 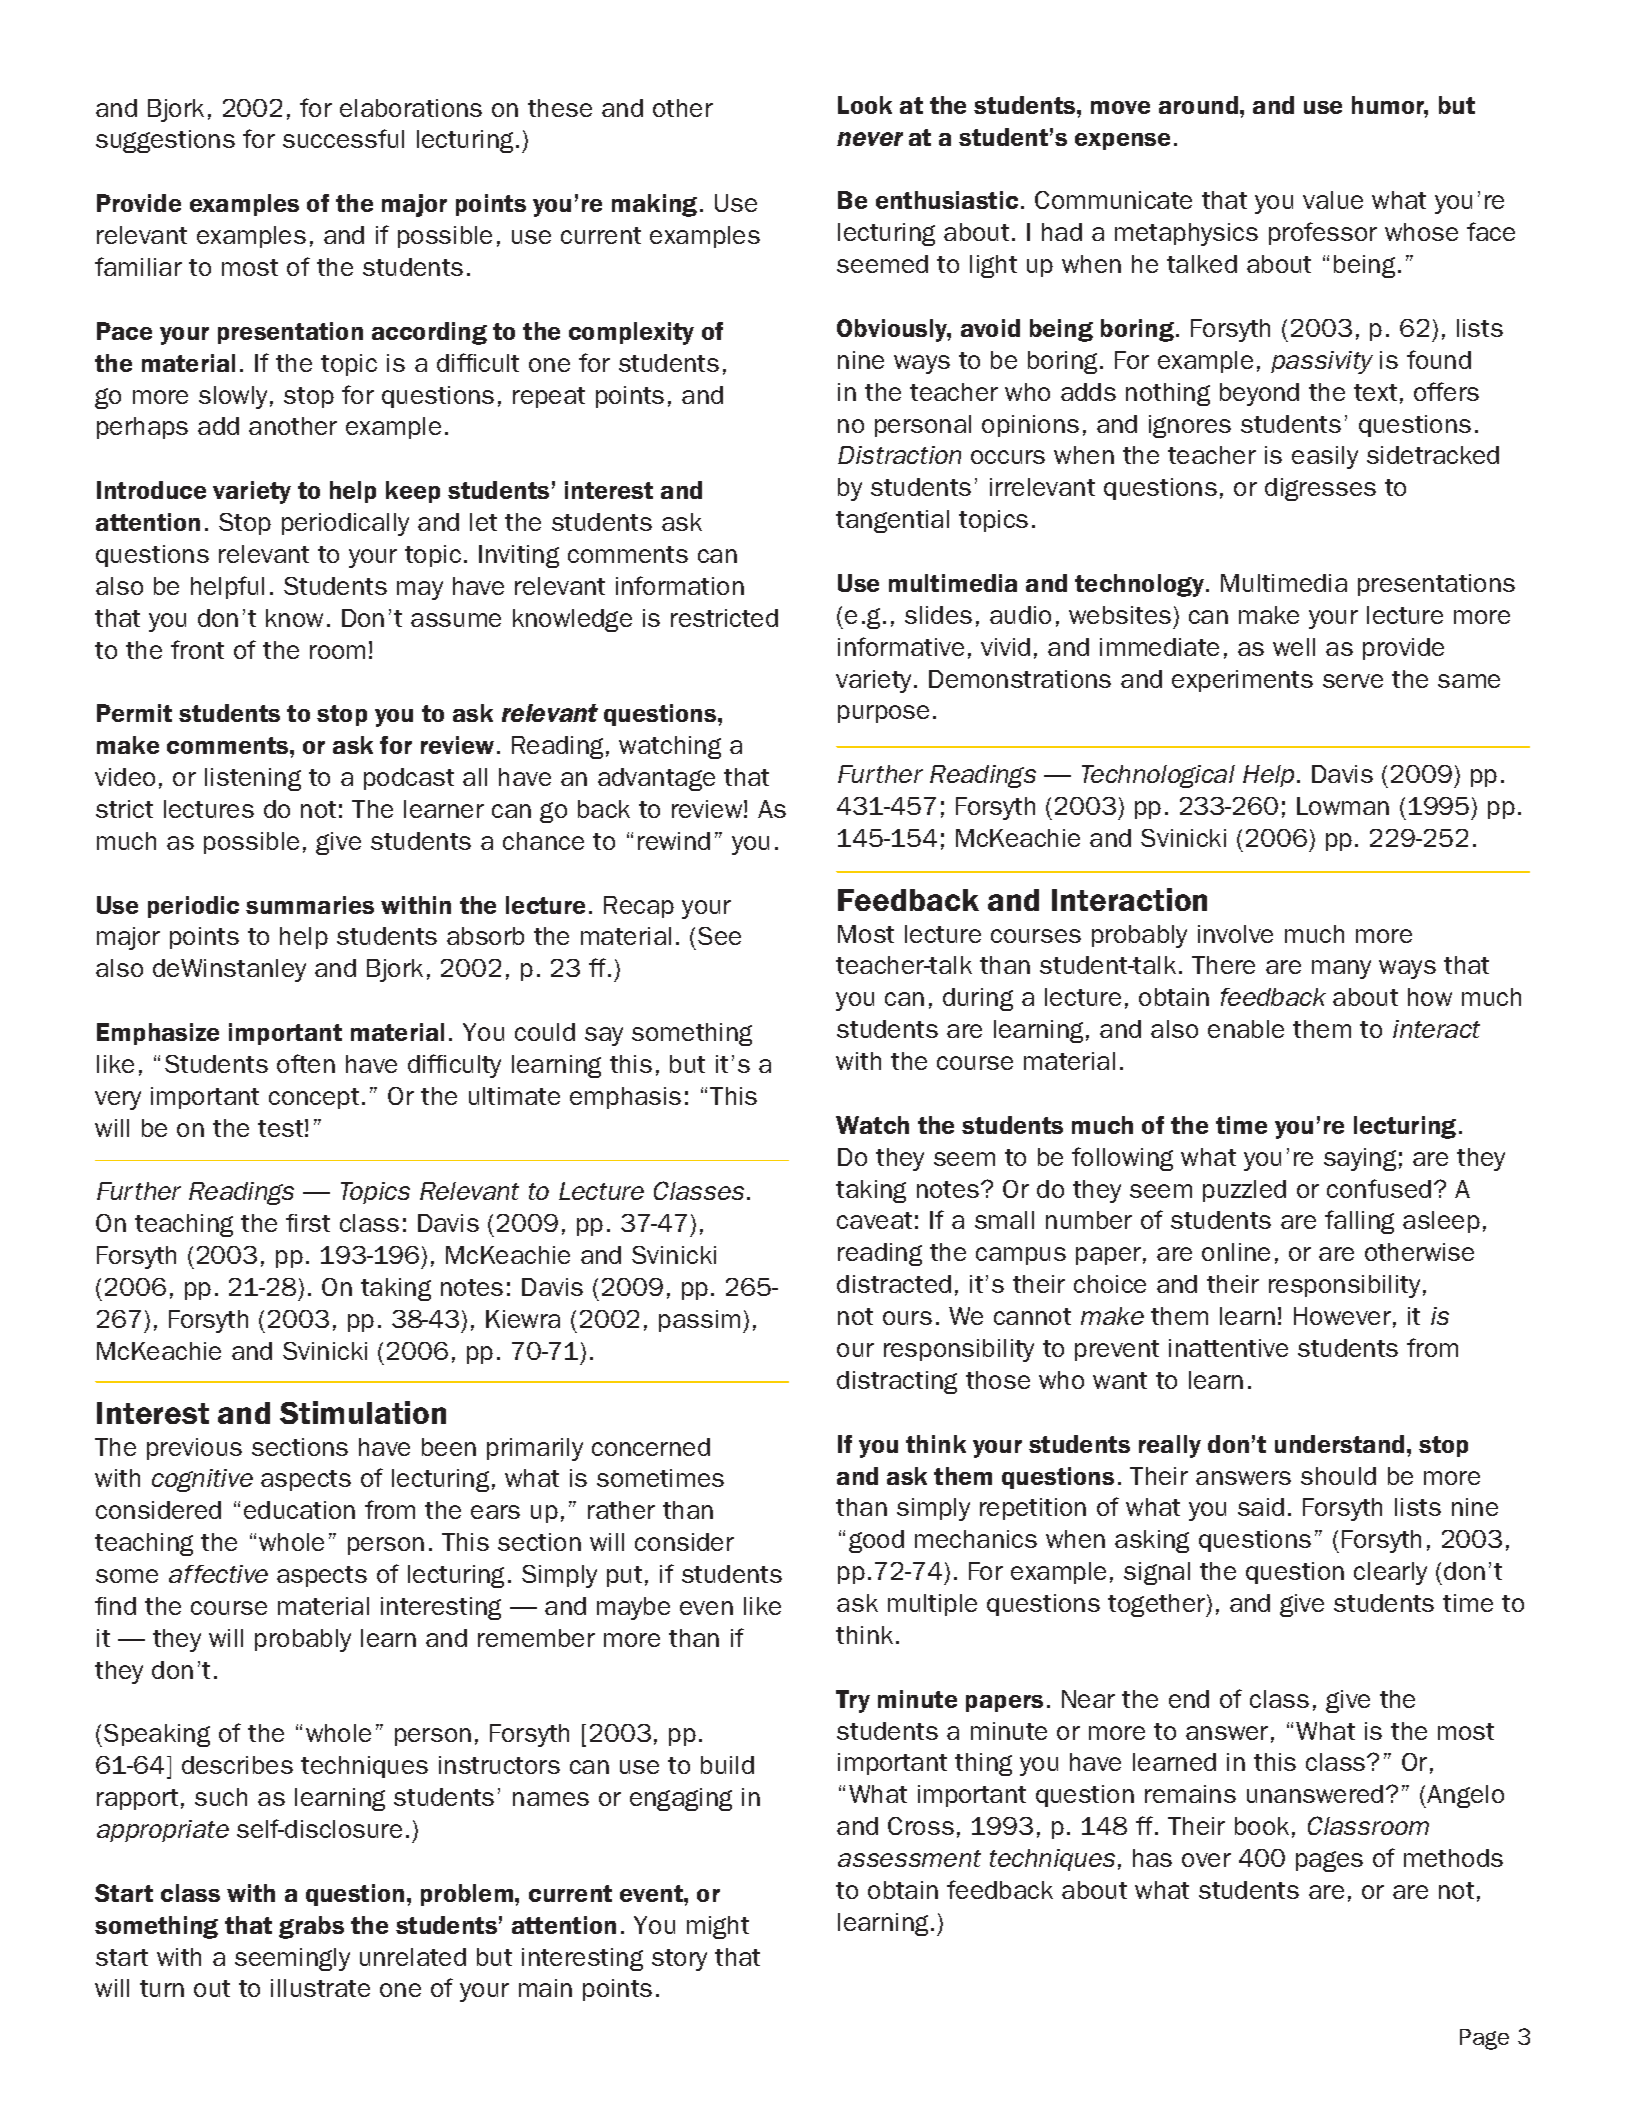 What do you see at coordinates (311, 1927) in the document?
I see `grabs` at bounding box center [311, 1927].
